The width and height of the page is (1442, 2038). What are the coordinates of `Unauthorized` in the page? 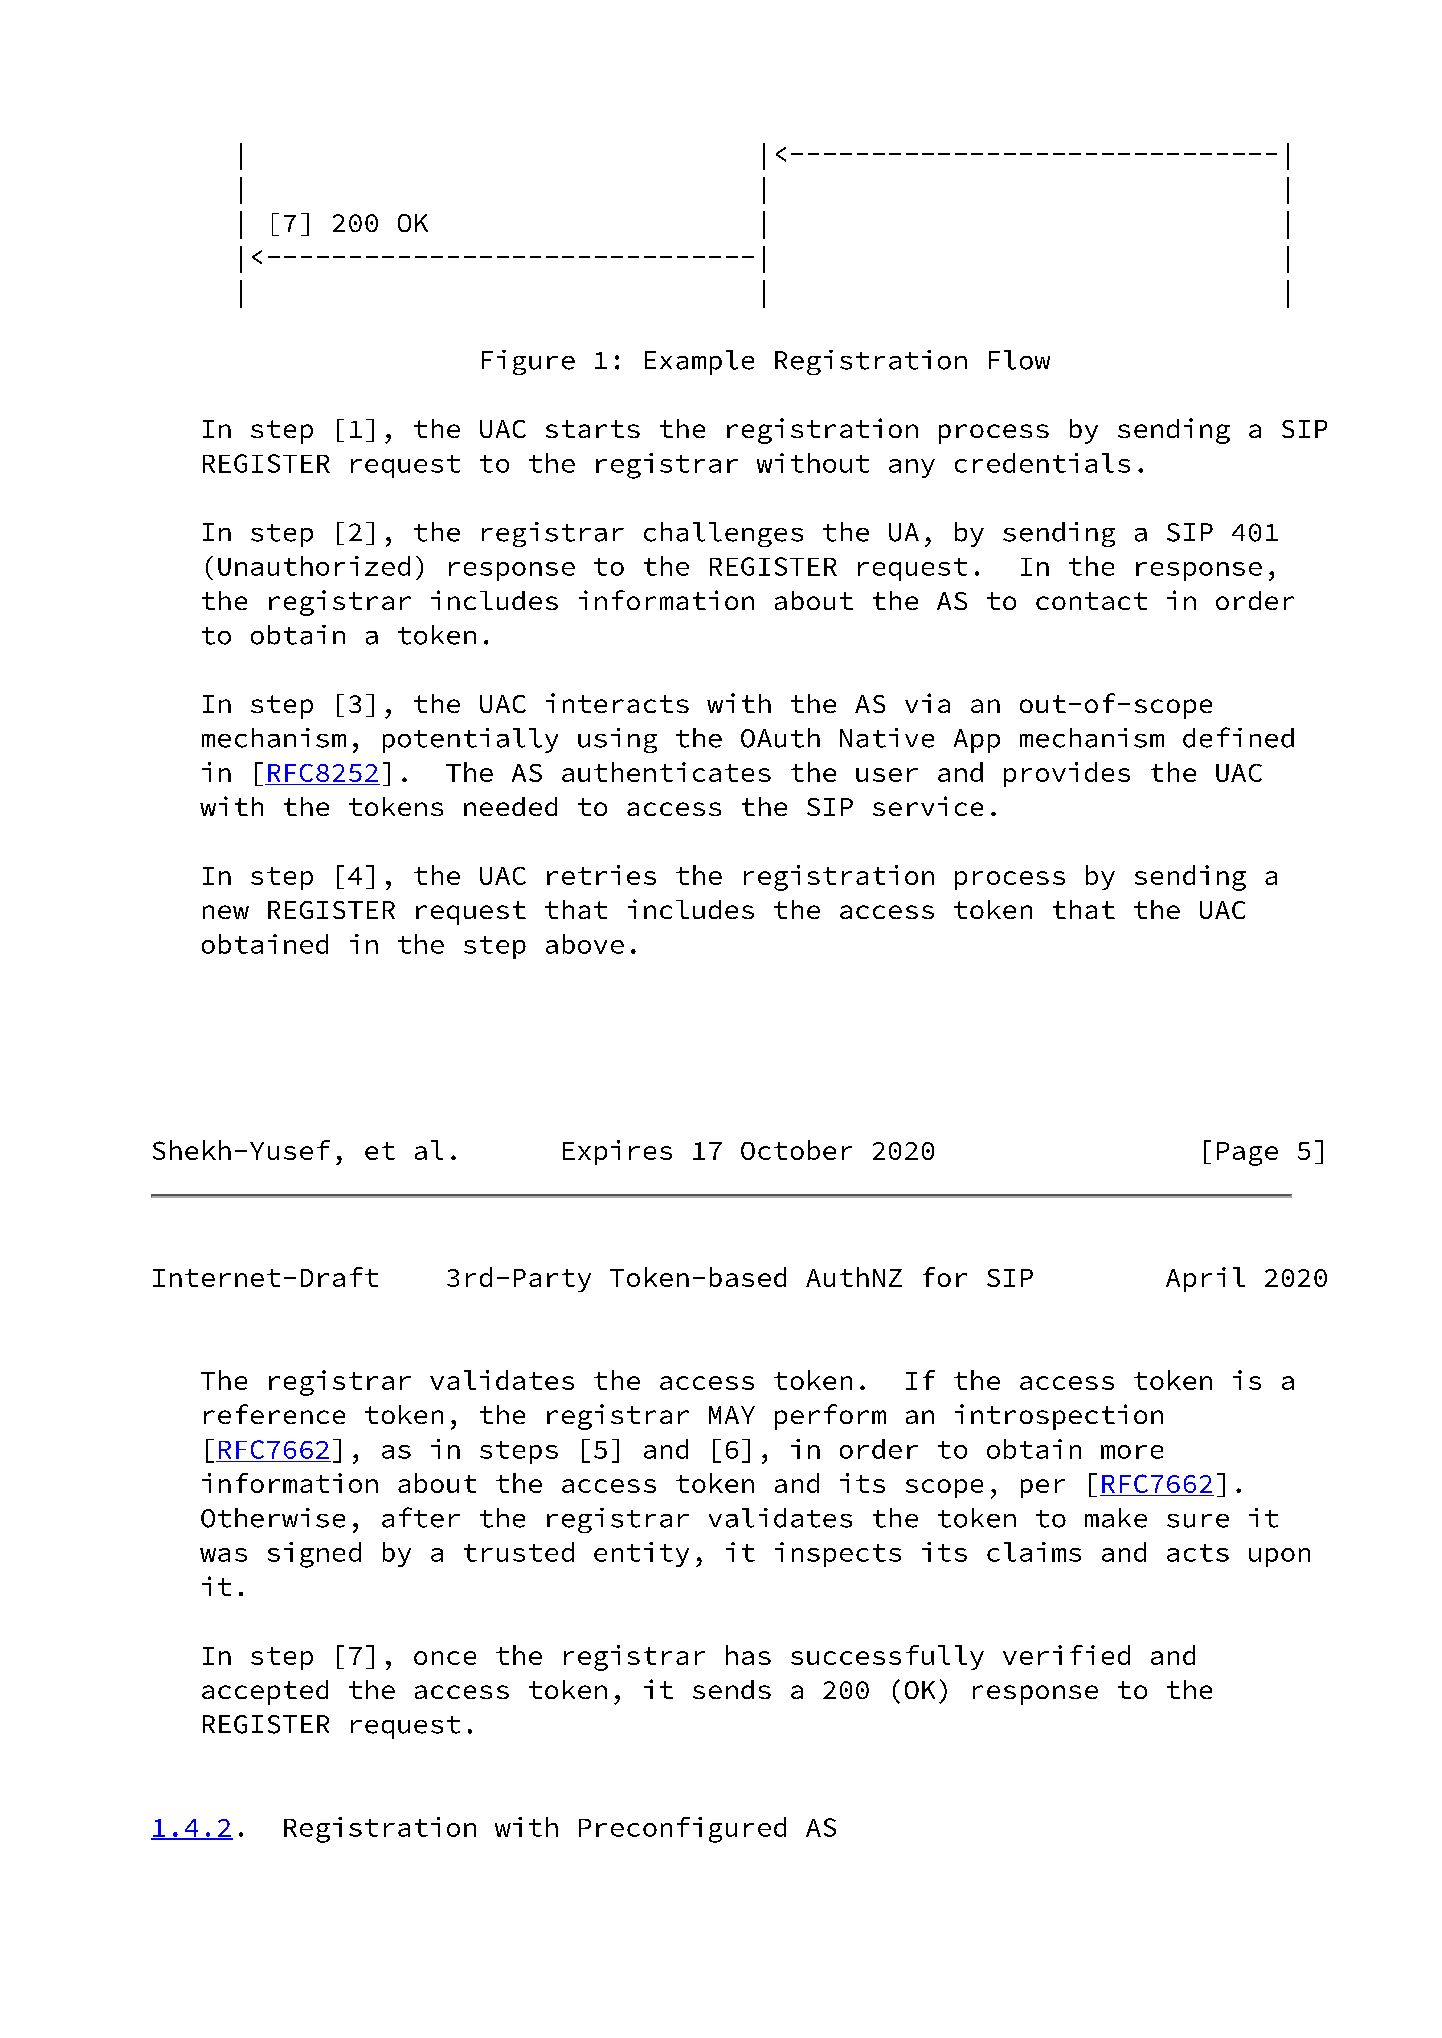 It's located at (314, 566).
